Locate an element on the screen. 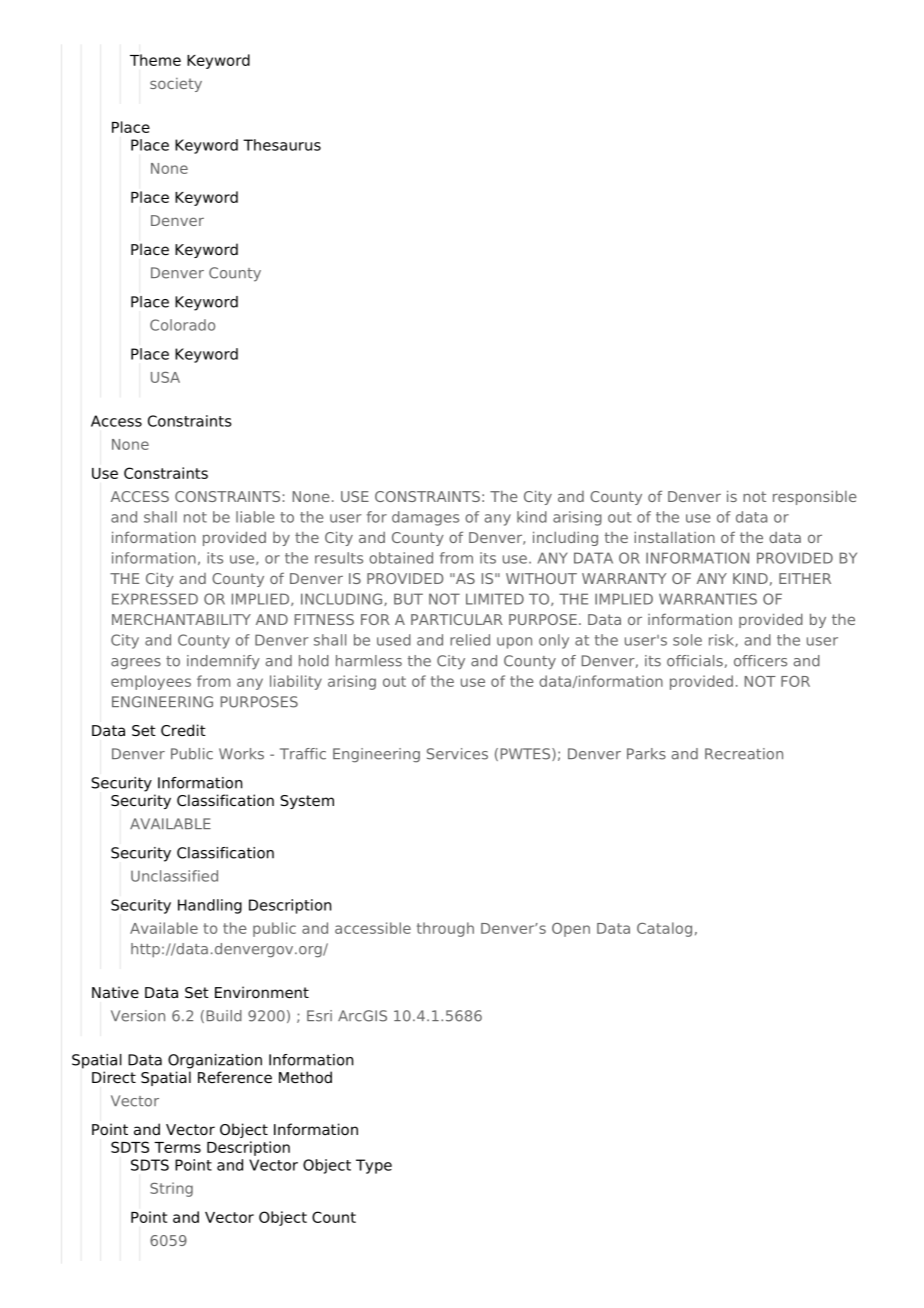 The width and height of the screenshot is (924, 1308). society is located at coordinates (176, 85).
